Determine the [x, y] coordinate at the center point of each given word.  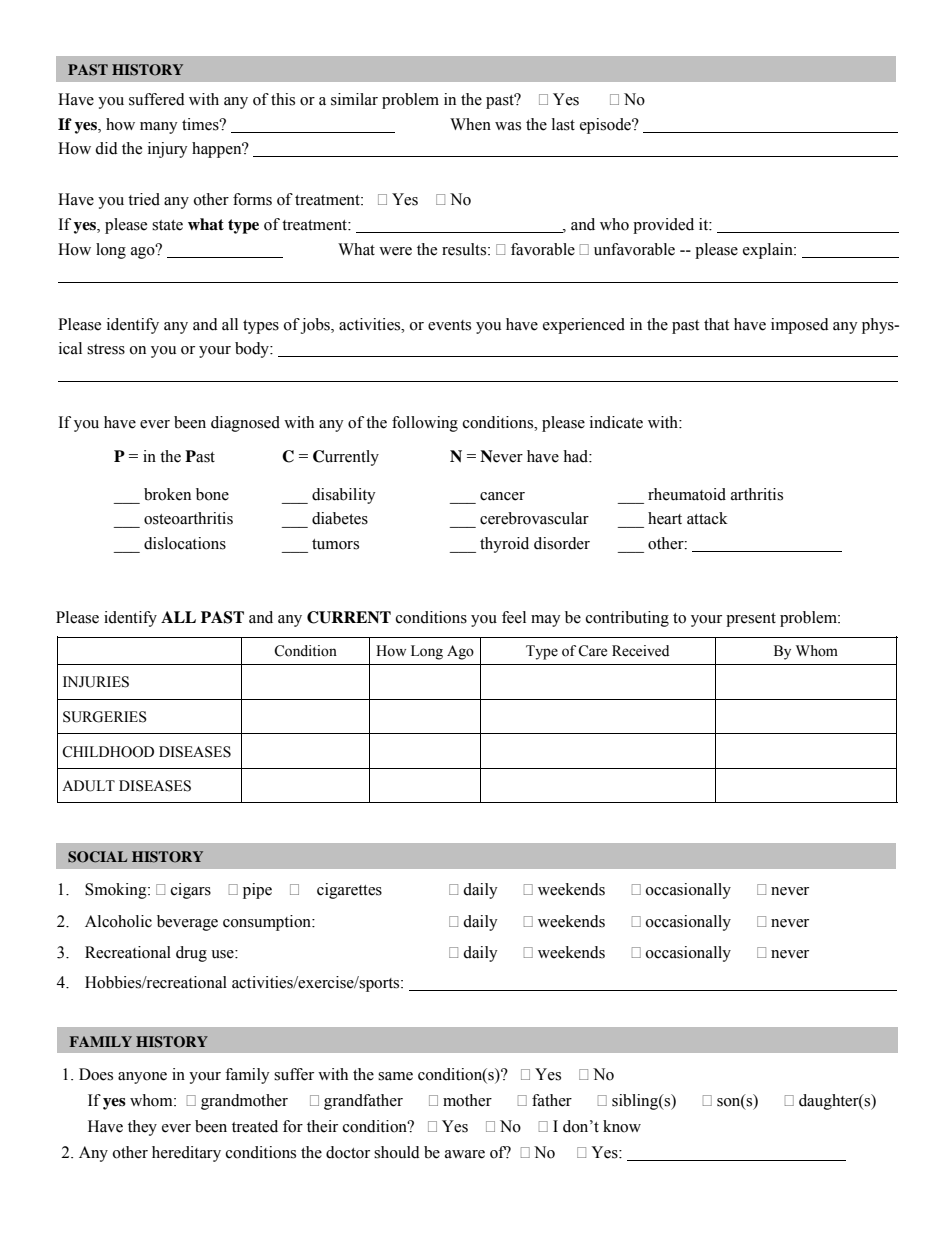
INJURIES [96, 682]
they [142, 1128]
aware [465, 1154]
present [751, 620]
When [470, 124]
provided [663, 226]
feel [514, 617]
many [159, 128]
